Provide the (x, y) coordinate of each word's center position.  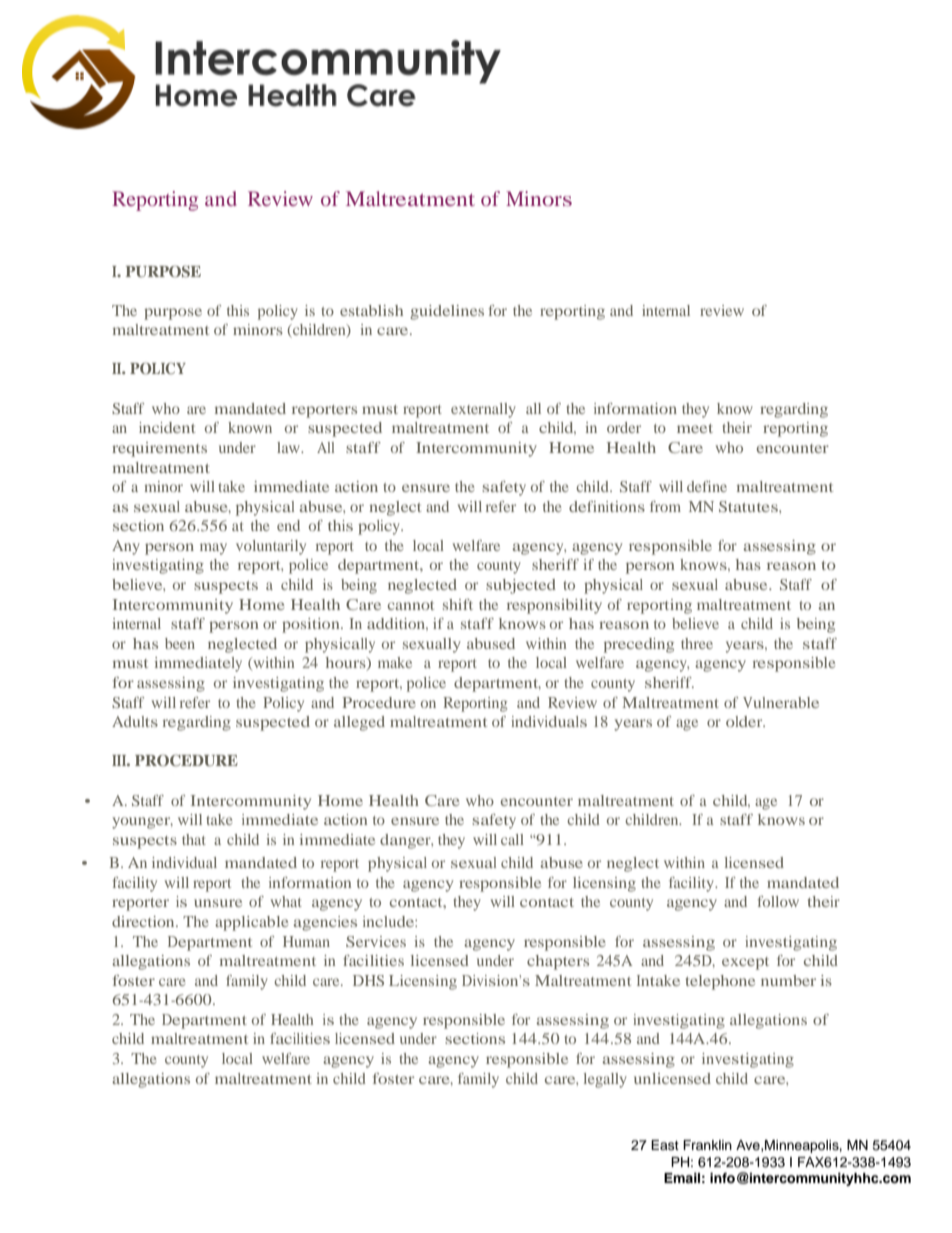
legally (605, 1080)
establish (371, 310)
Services (376, 941)
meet (695, 428)
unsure (218, 903)
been (180, 643)
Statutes (749, 506)
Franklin (707, 1145)
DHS (368, 980)
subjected (521, 586)
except (745, 963)
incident (167, 427)
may (213, 549)
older (745, 721)
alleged (359, 723)
